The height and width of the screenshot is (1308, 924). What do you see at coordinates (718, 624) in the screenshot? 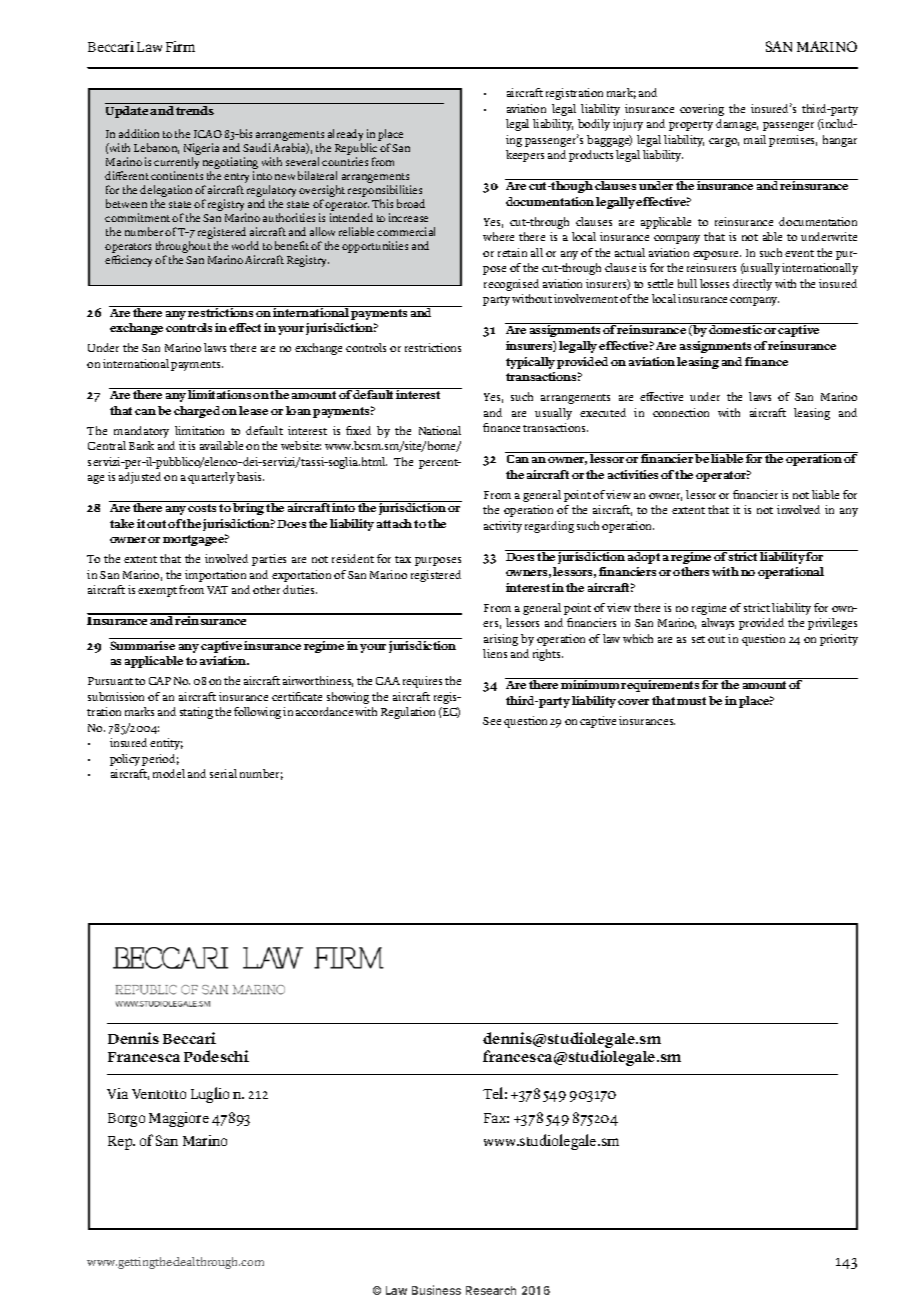
I see `always` at bounding box center [718, 624].
